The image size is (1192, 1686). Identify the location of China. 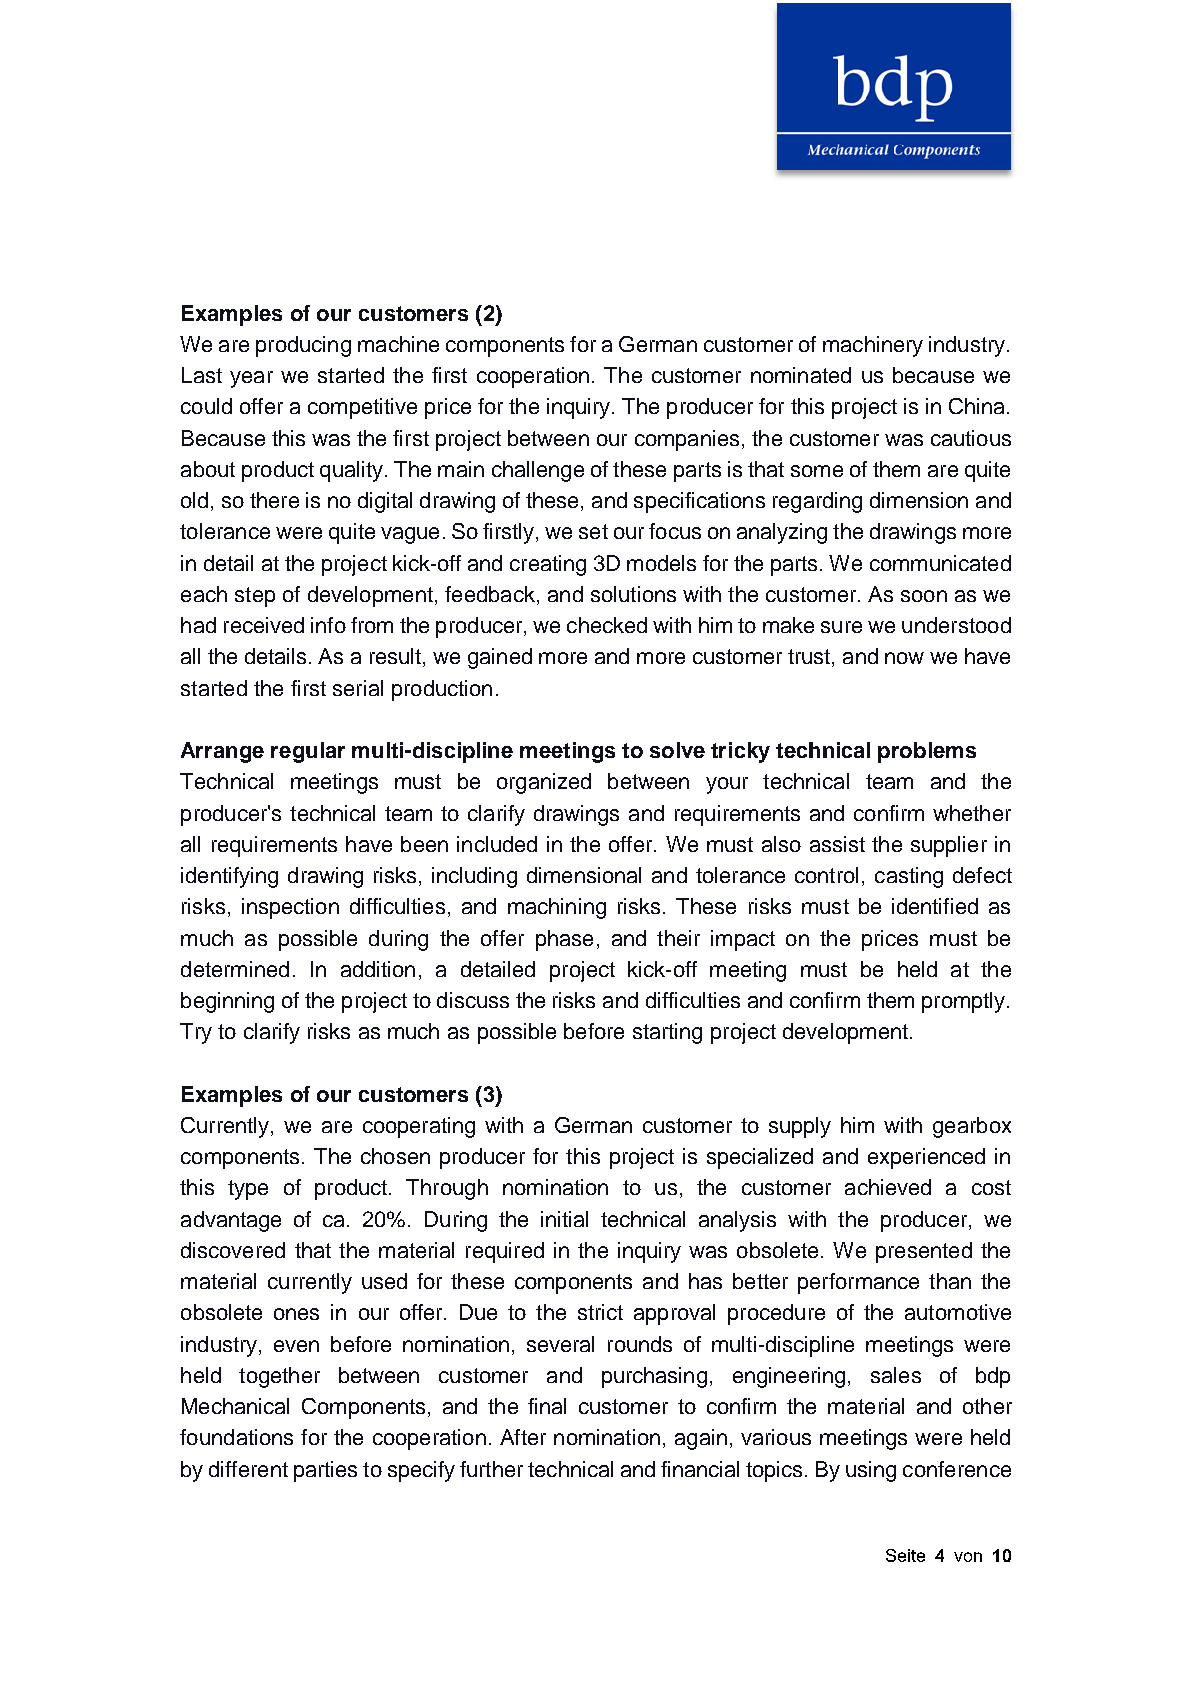
(976, 406).
